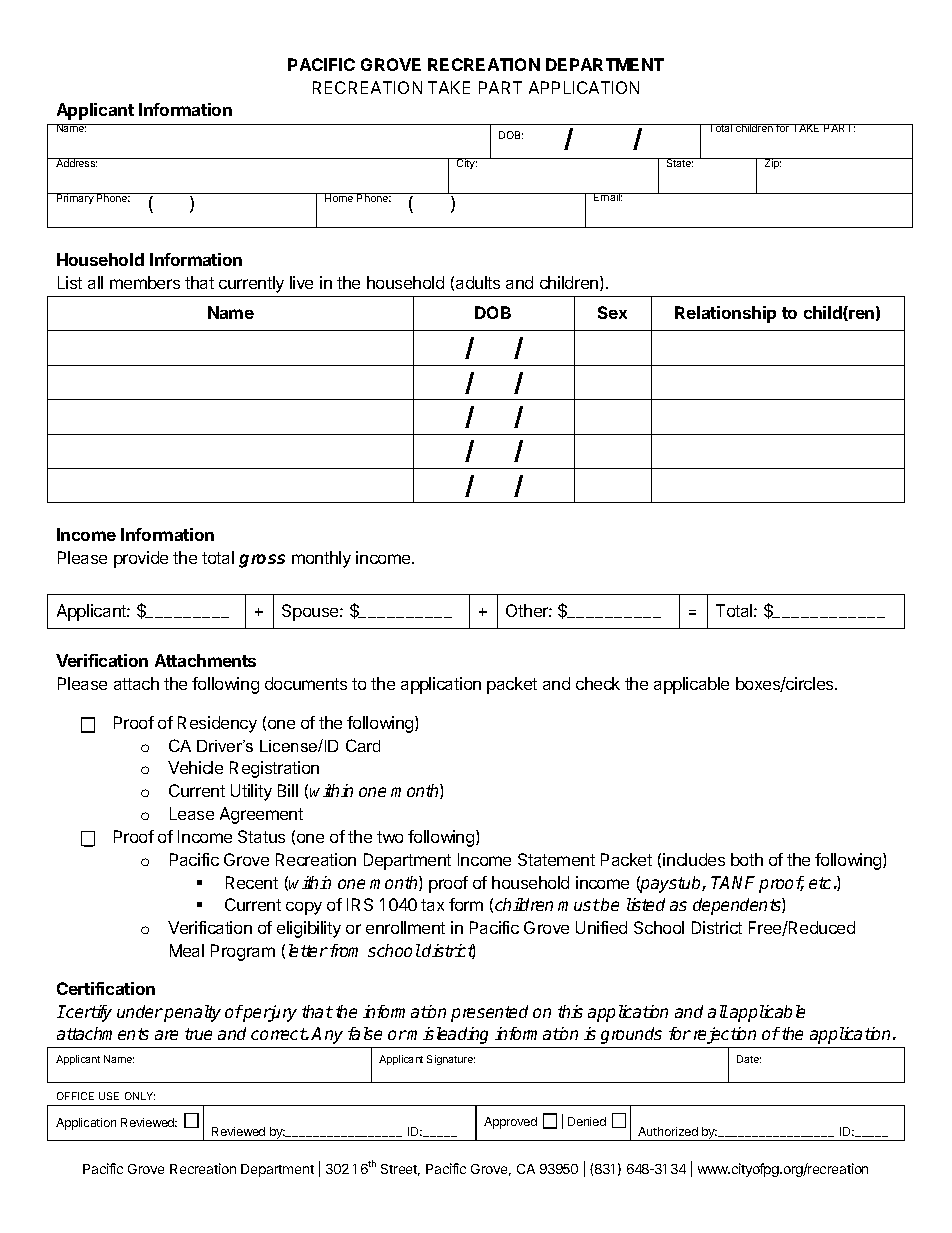 This document has height=1233, width=952. I want to click on two, so click(390, 837).
